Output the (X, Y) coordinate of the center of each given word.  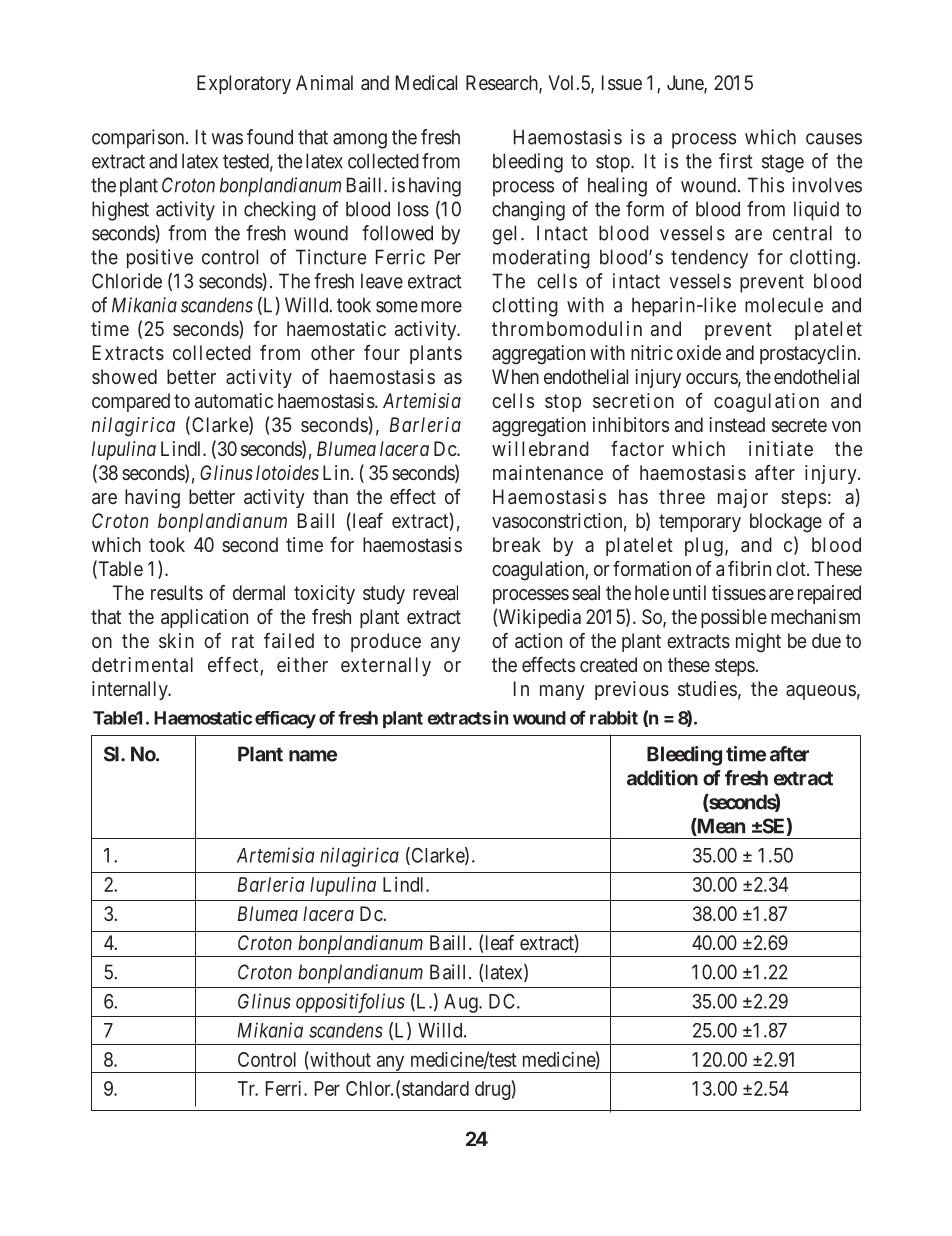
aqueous (821, 692)
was (227, 139)
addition (662, 778)
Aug (462, 1003)
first (736, 161)
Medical (426, 82)
